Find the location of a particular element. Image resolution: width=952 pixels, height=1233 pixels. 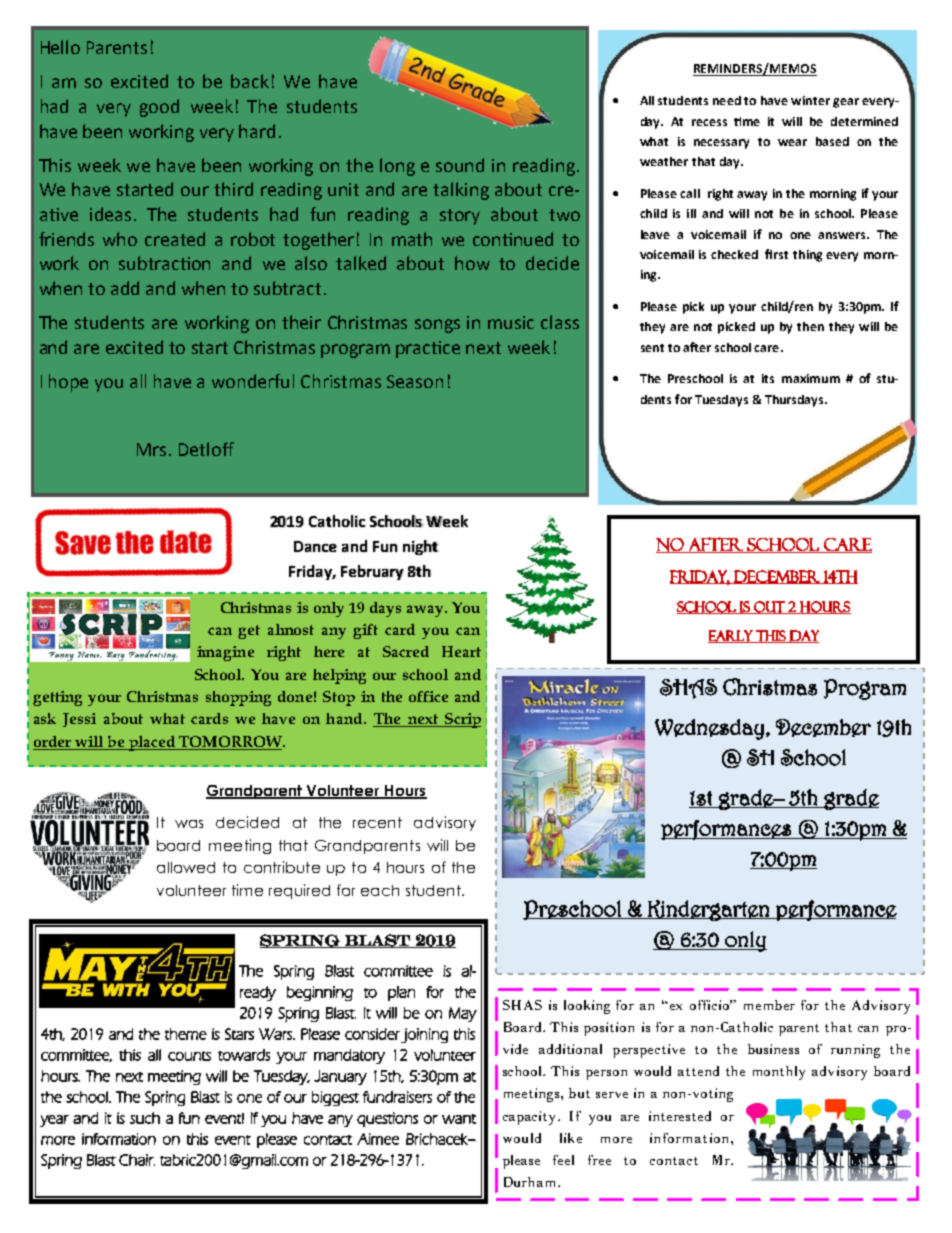

allowed is located at coordinates (186, 867).
